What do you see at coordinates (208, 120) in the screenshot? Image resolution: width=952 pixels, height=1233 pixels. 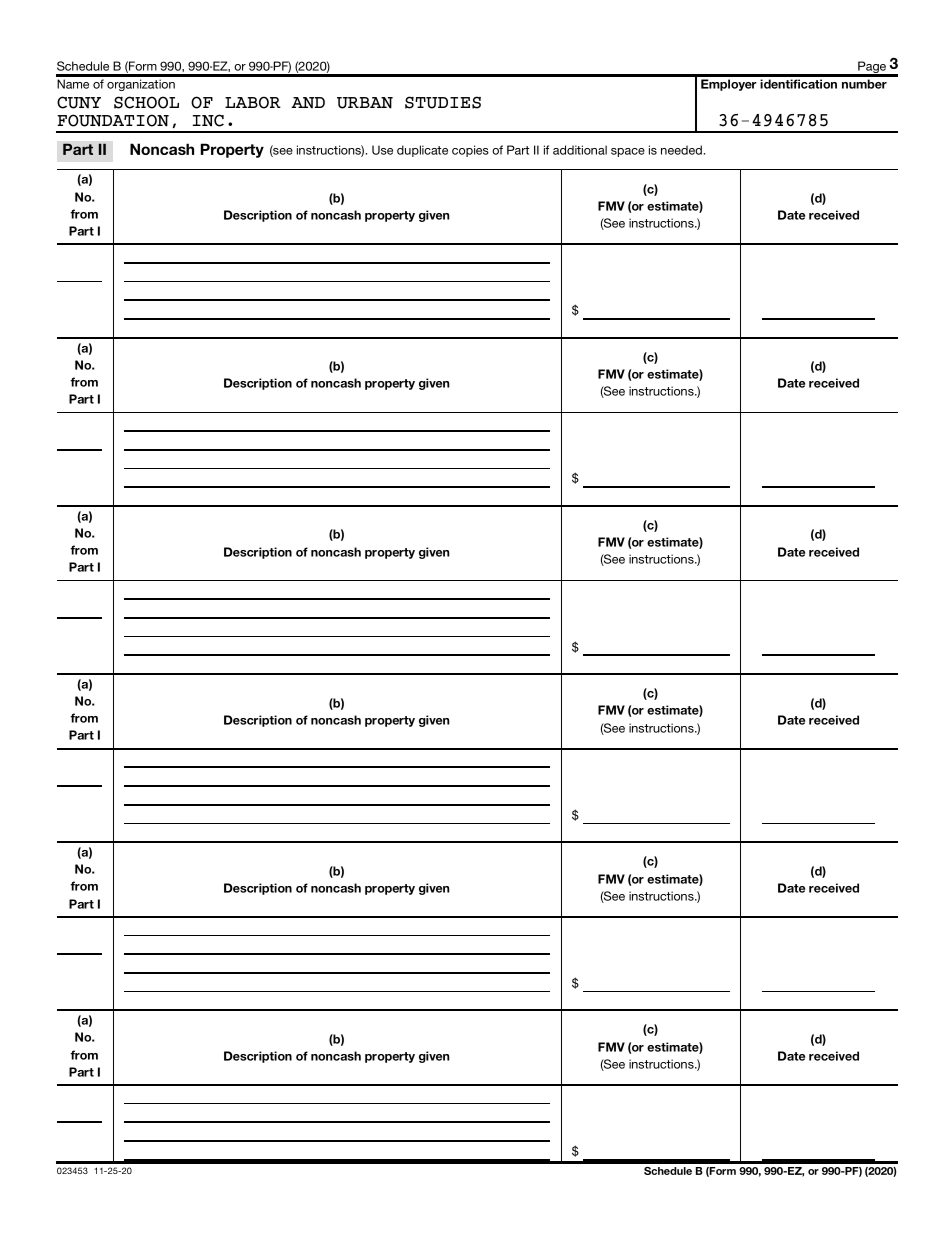 I see `INC` at bounding box center [208, 120].
